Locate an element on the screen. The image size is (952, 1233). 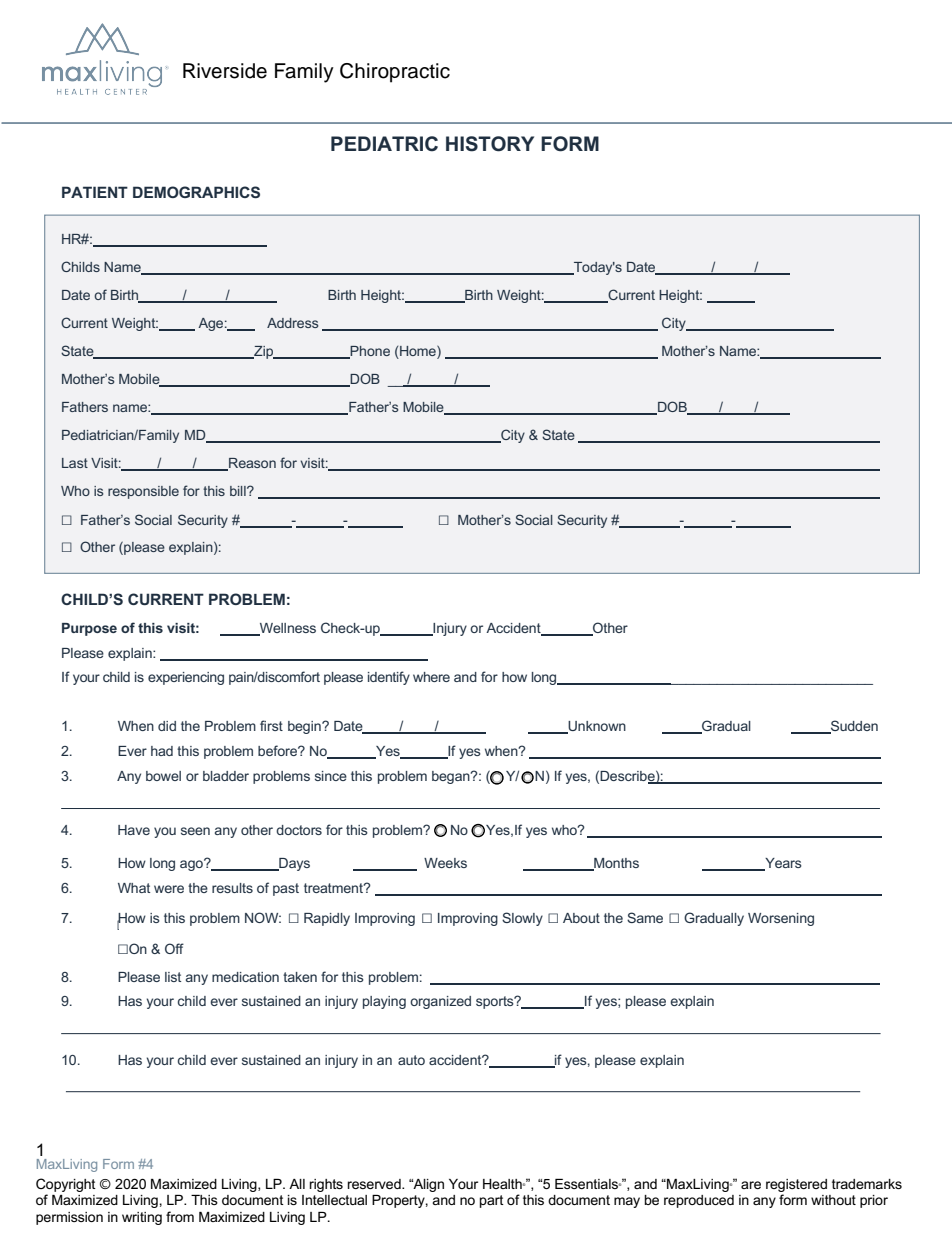
HISTORY is located at coordinates (490, 144).
